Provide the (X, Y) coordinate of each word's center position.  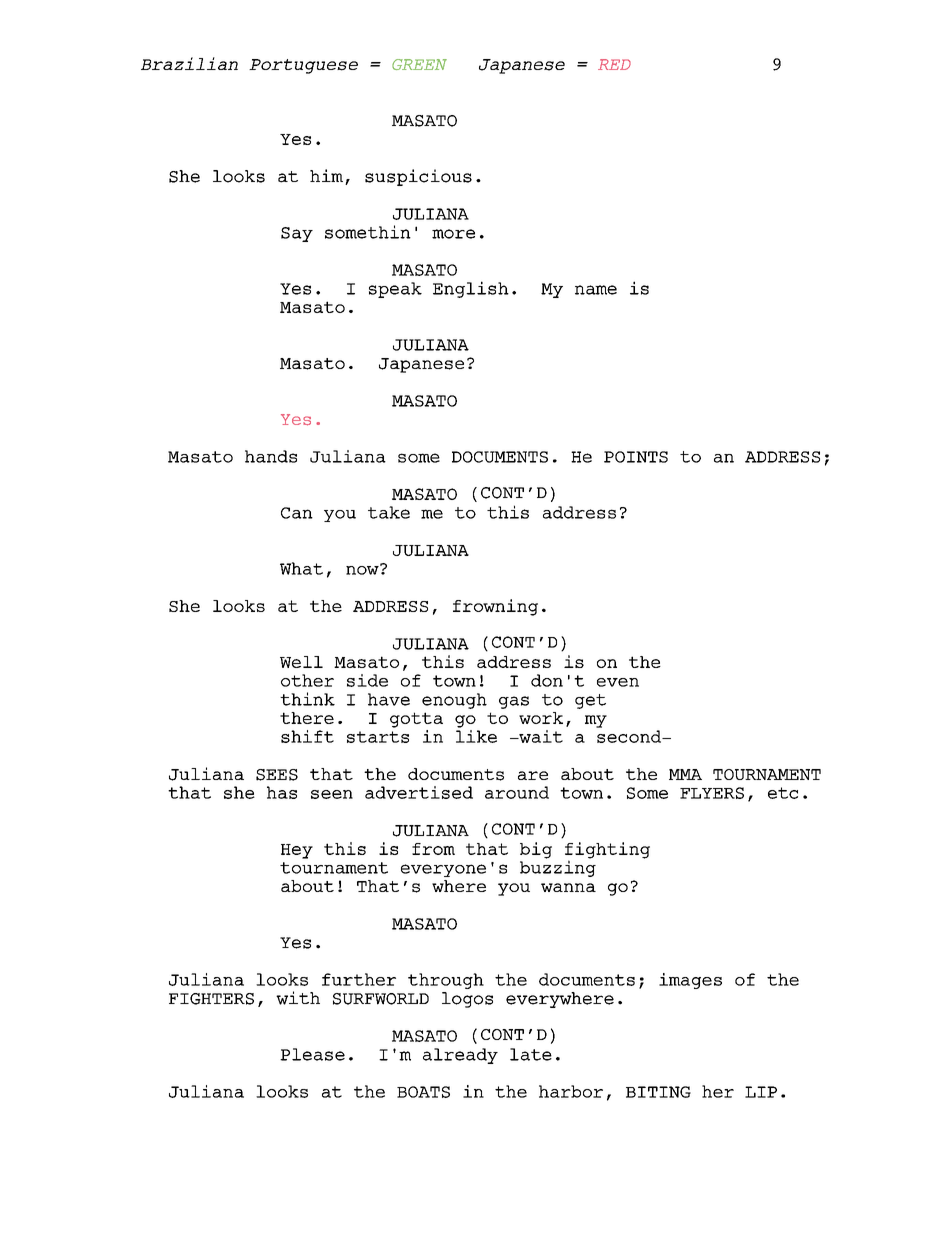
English (471, 289)
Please (312, 1054)
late (531, 1054)
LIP (761, 1092)
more (453, 234)
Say (297, 234)
